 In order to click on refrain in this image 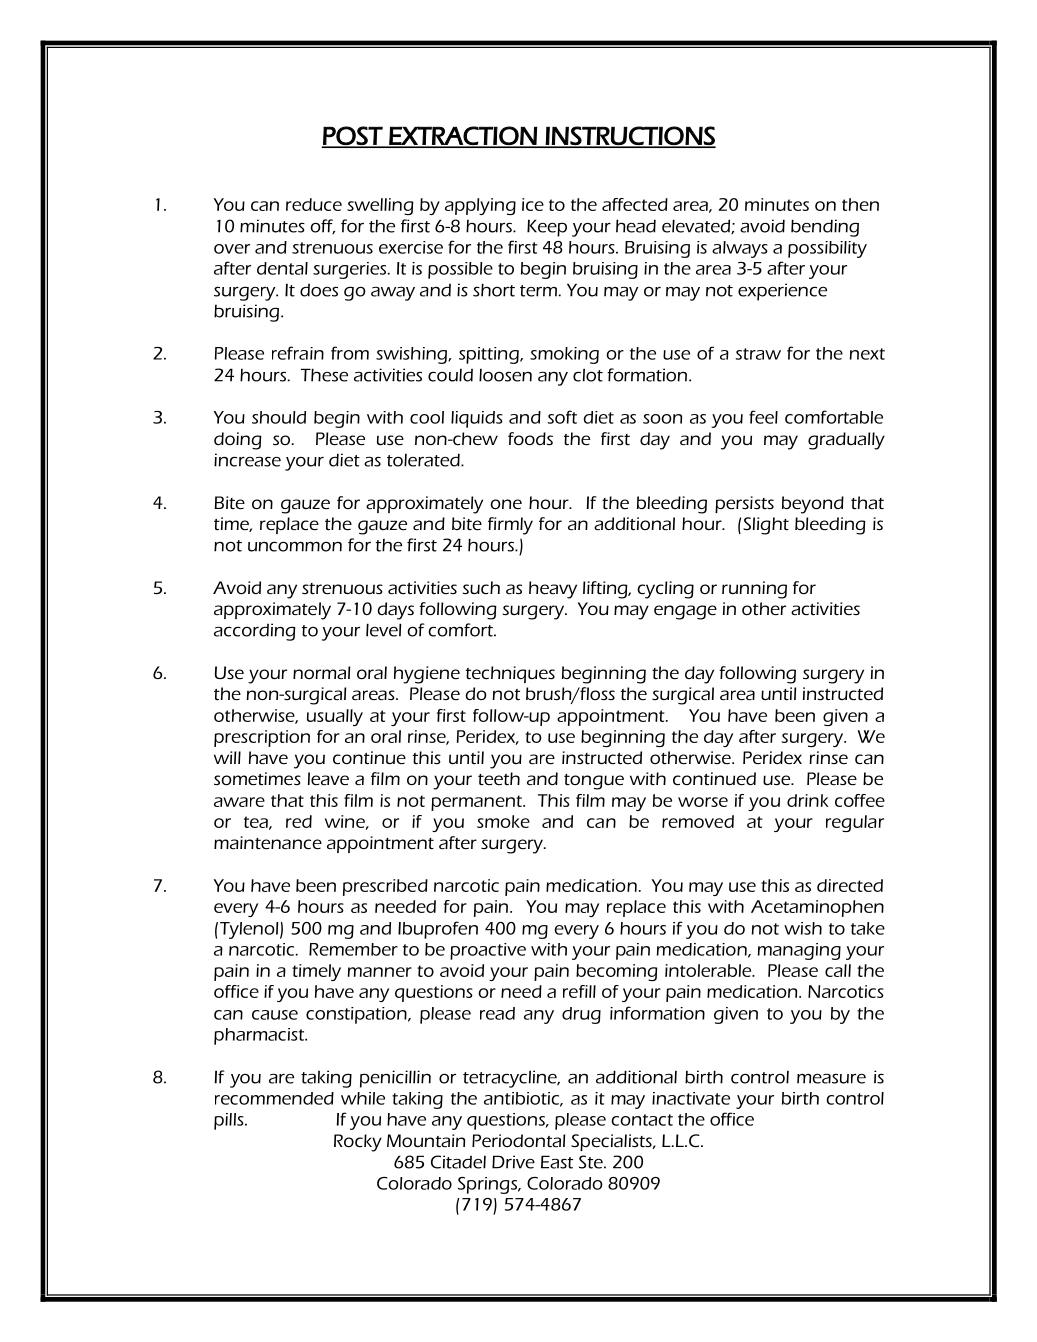, I will do `click(298, 353)`.
